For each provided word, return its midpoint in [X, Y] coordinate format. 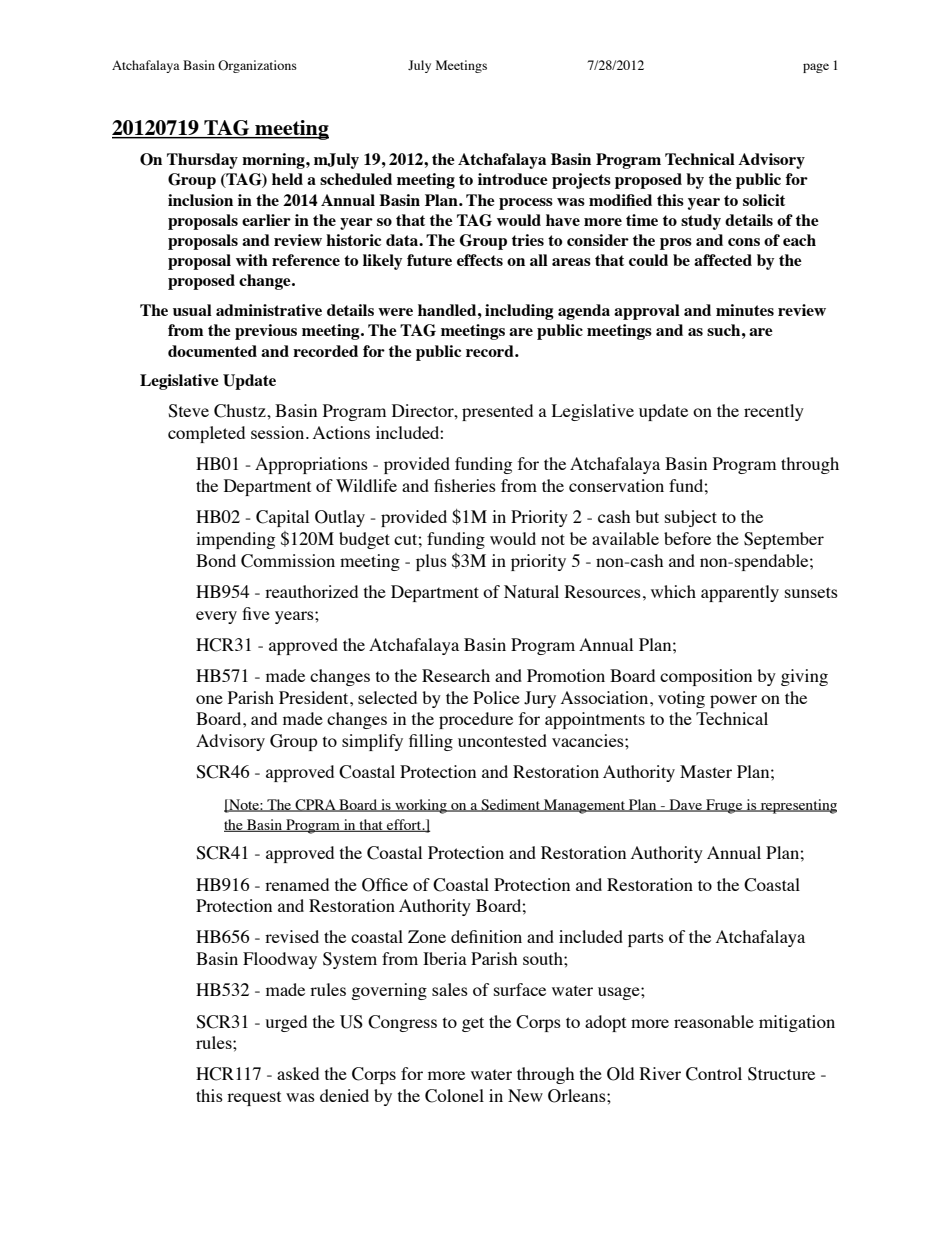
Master [706, 771]
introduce [513, 179]
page [816, 68]
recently [774, 412]
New [525, 1095]
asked [298, 1073]
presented [497, 412]
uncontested [502, 740]
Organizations [257, 66]
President [315, 697]
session [279, 432]
